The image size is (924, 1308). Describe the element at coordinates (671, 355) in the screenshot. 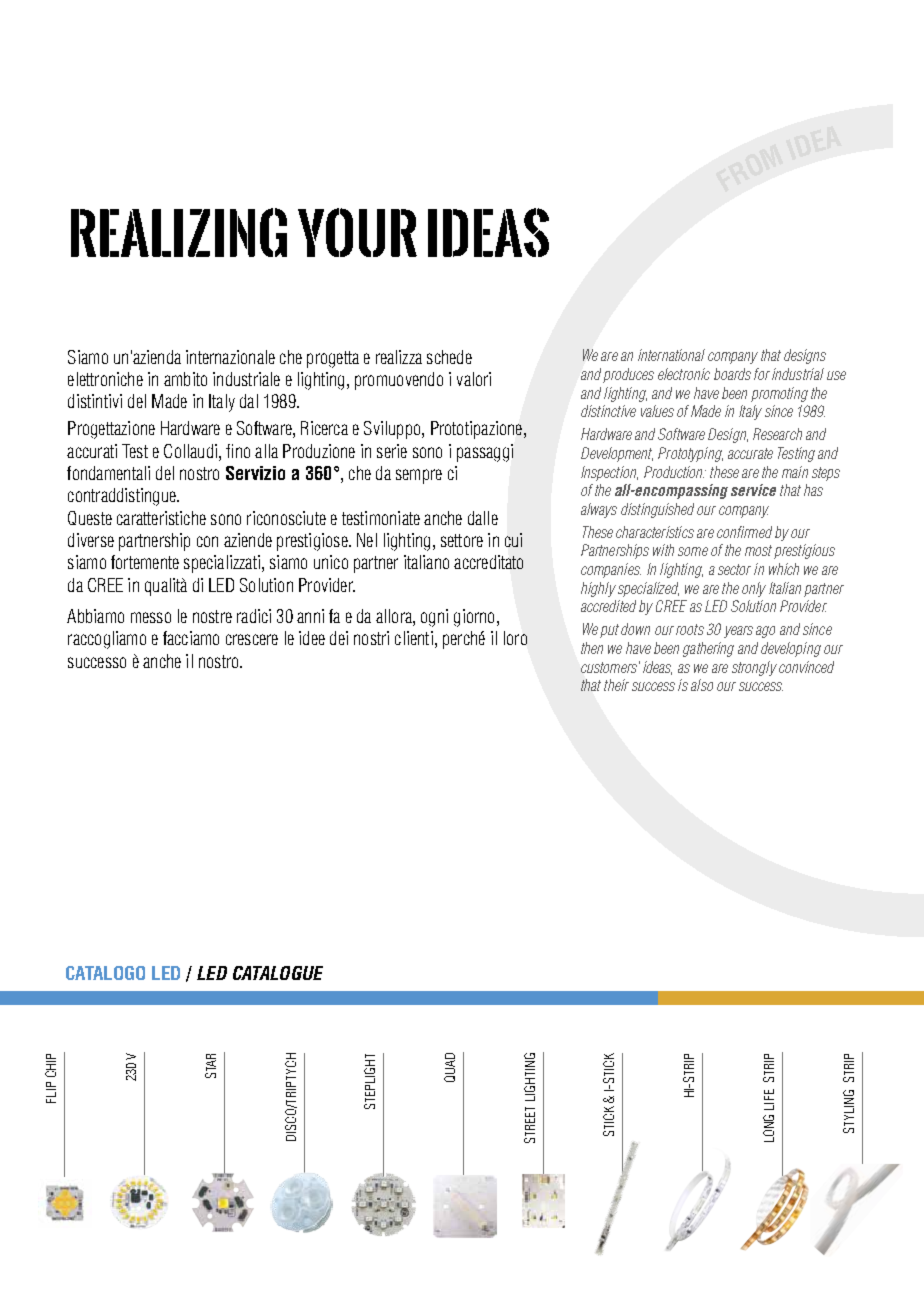

I see `international` at that location.
